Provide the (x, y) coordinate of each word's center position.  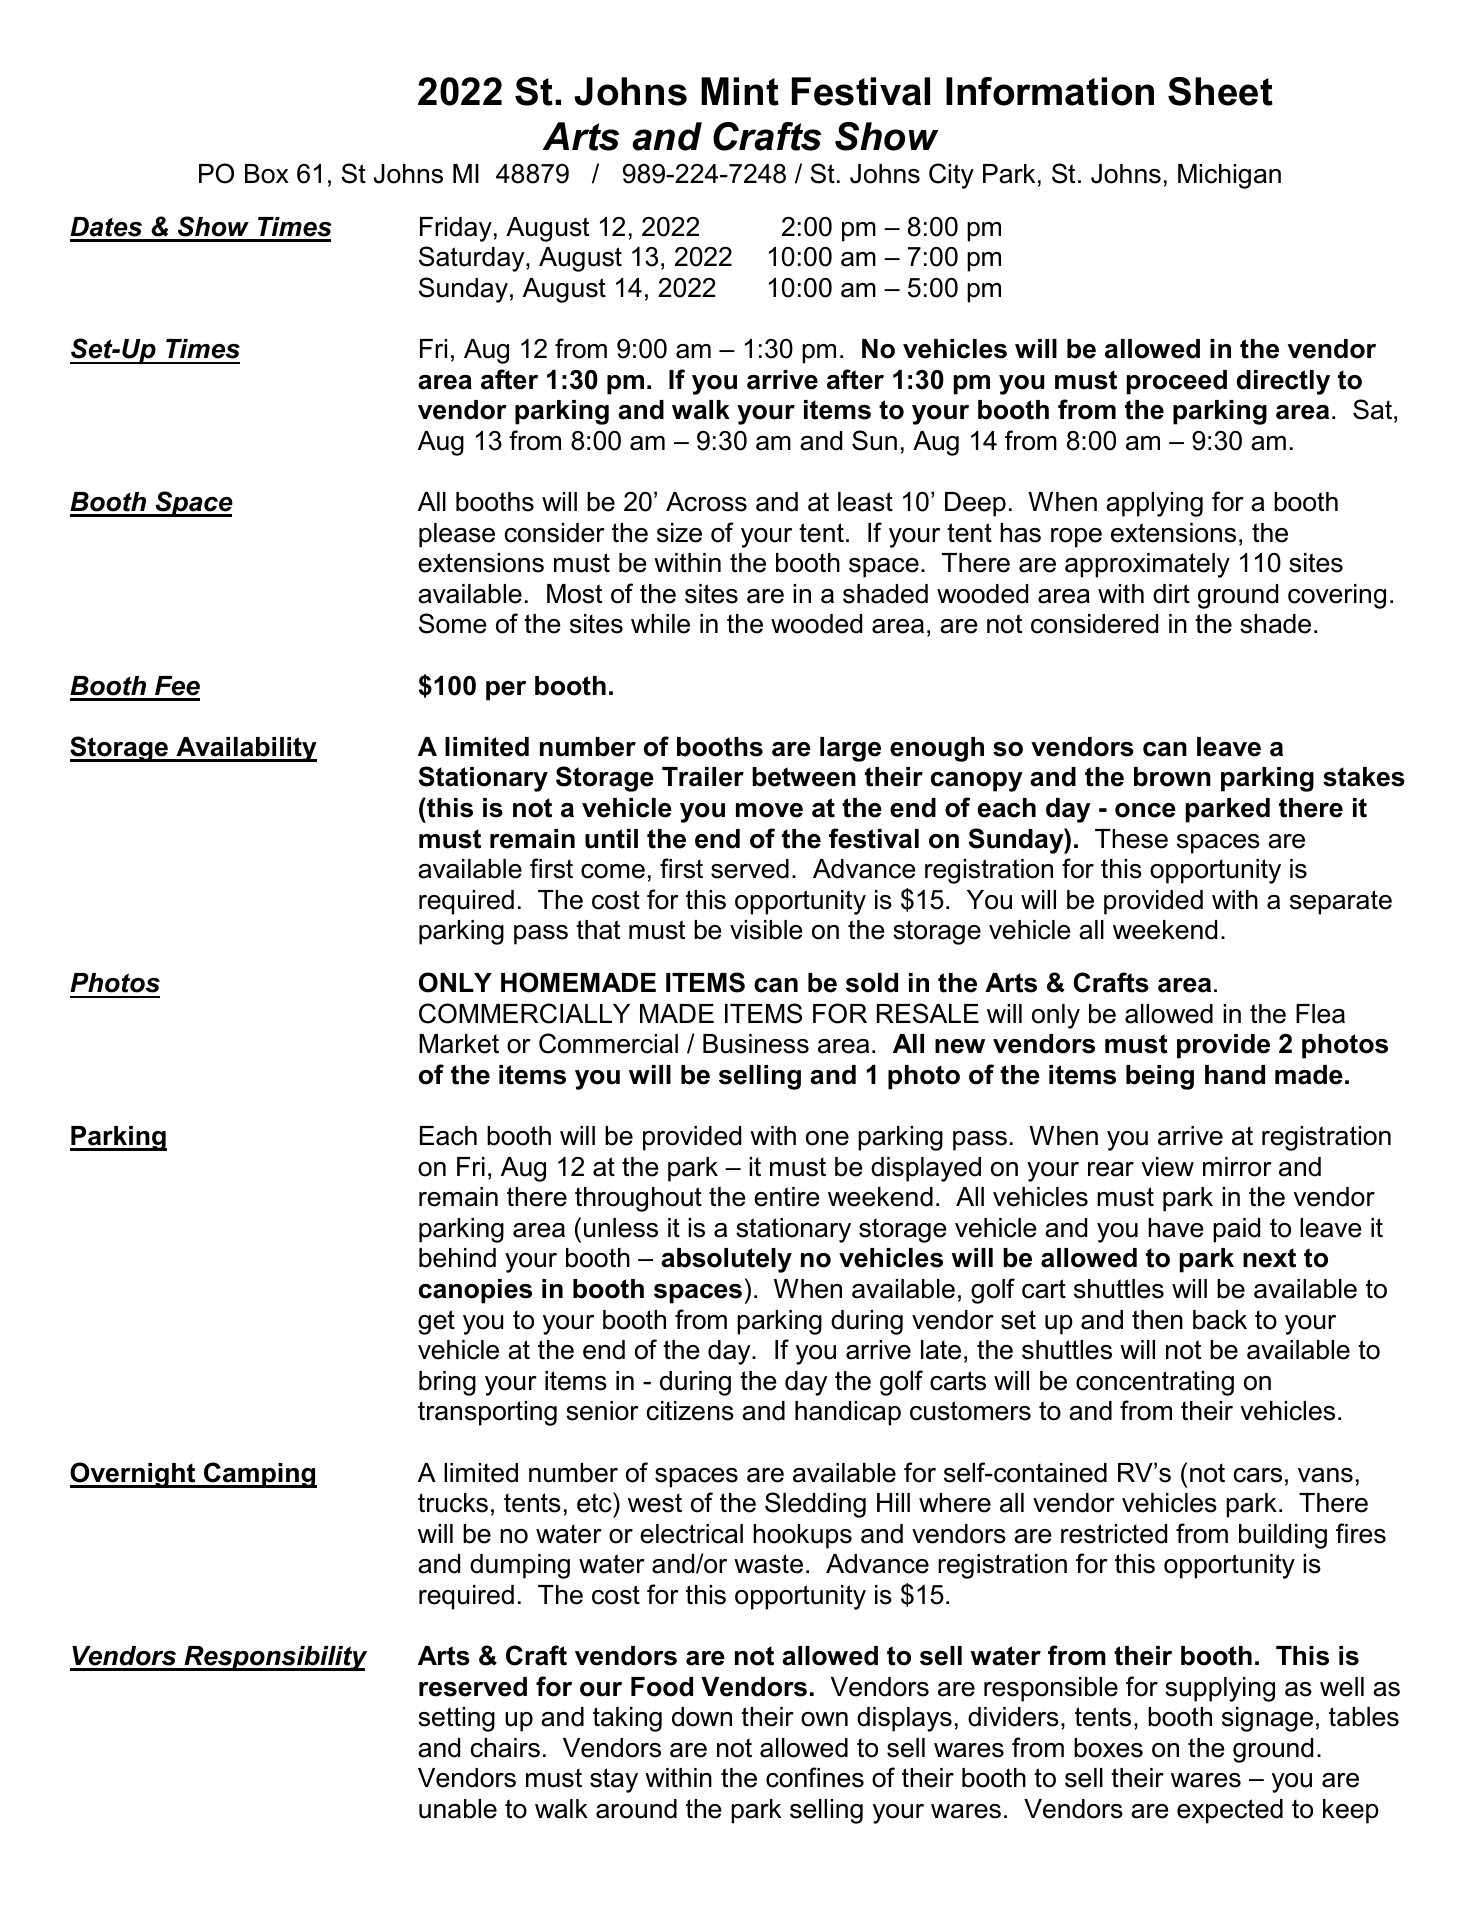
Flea (1320, 1014)
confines (815, 1777)
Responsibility (274, 1658)
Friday (456, 229)
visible (766, 930)
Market (459, 1044)
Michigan (1229, 176)
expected (1230, 1811)
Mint (740, 91)
